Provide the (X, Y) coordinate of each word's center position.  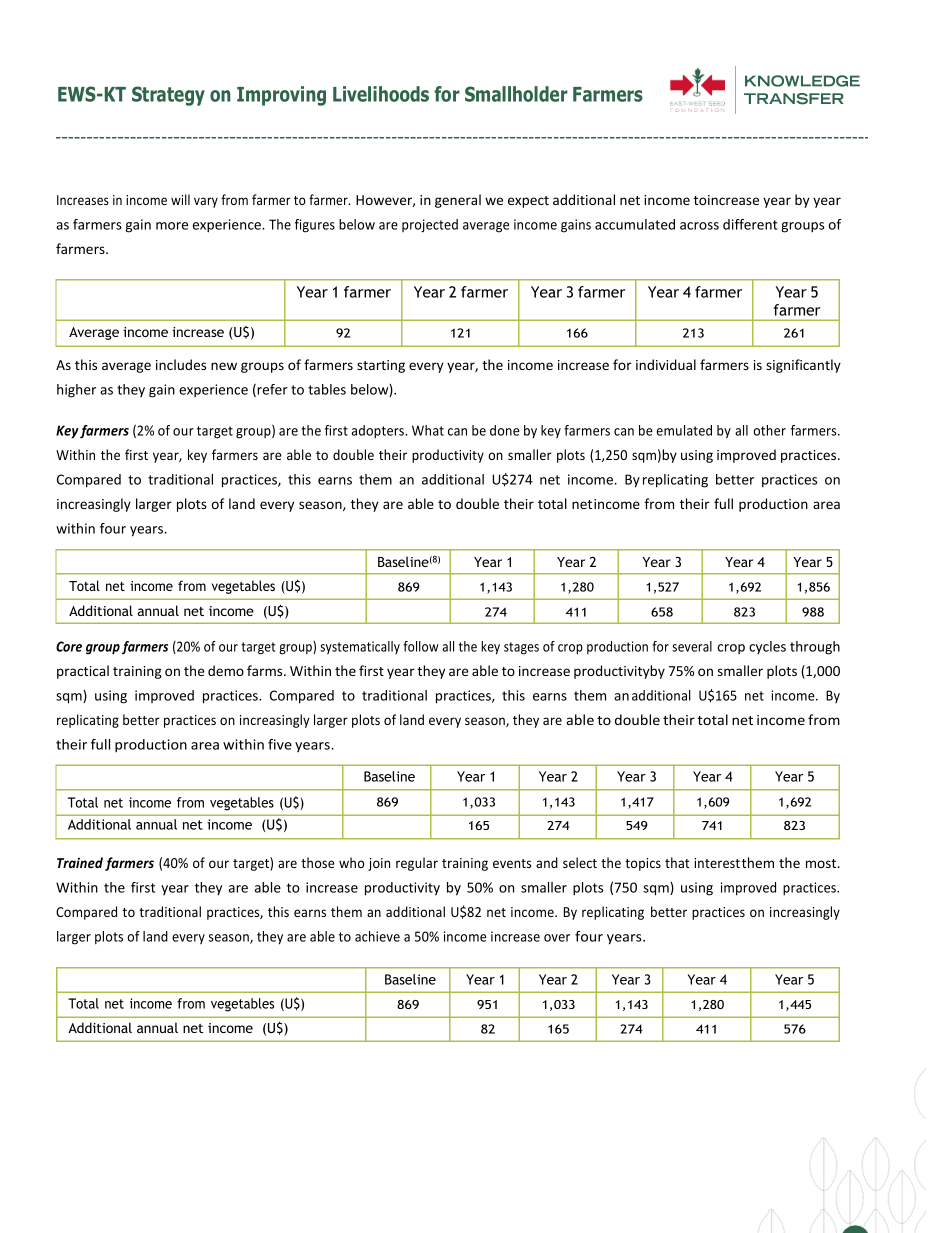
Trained (80, 862)
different (750, 224)
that (677, 862)
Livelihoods (381, 94)
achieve (377, 936)
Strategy (168, 96)
